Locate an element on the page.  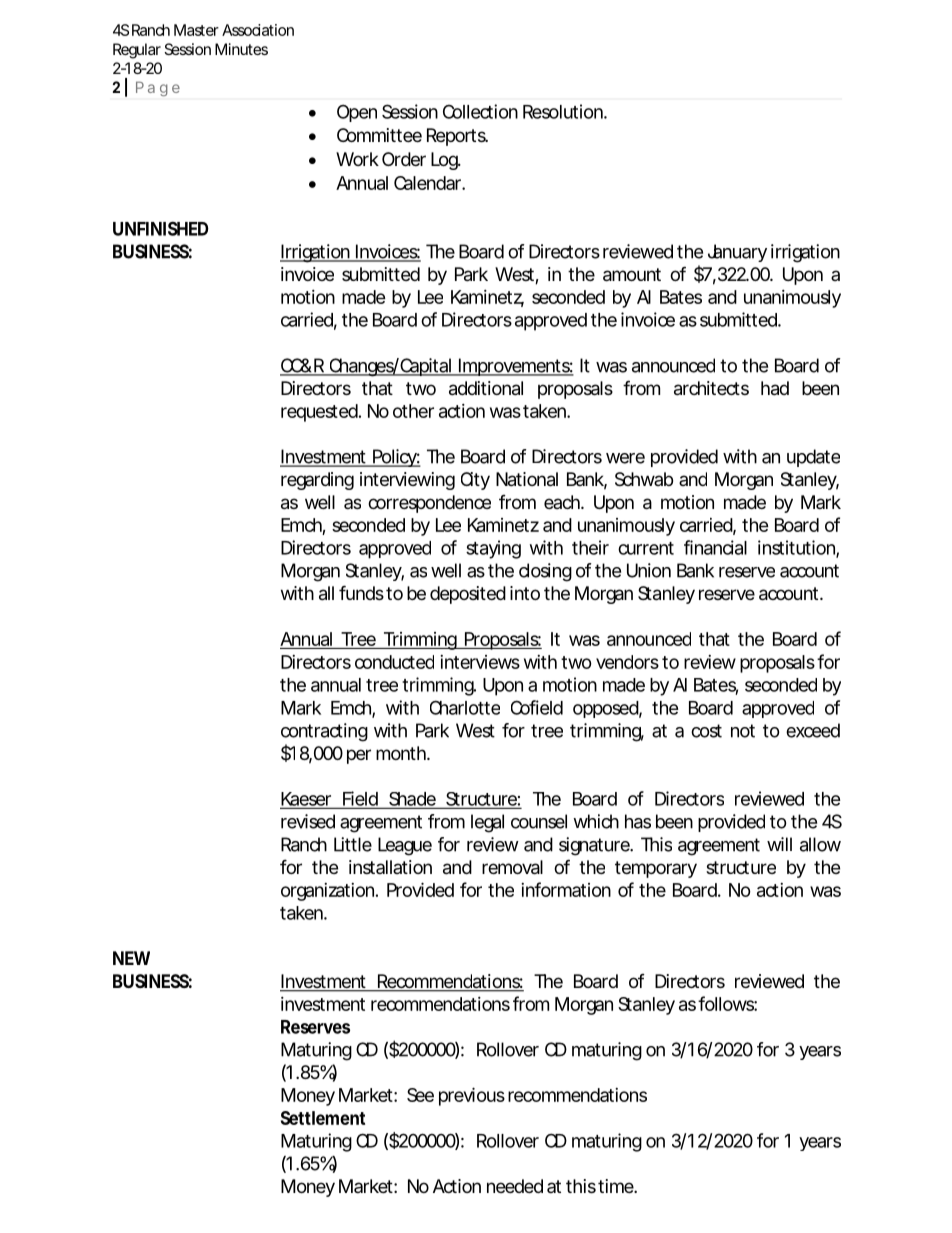
additional is located at coordinates (486, 388).
